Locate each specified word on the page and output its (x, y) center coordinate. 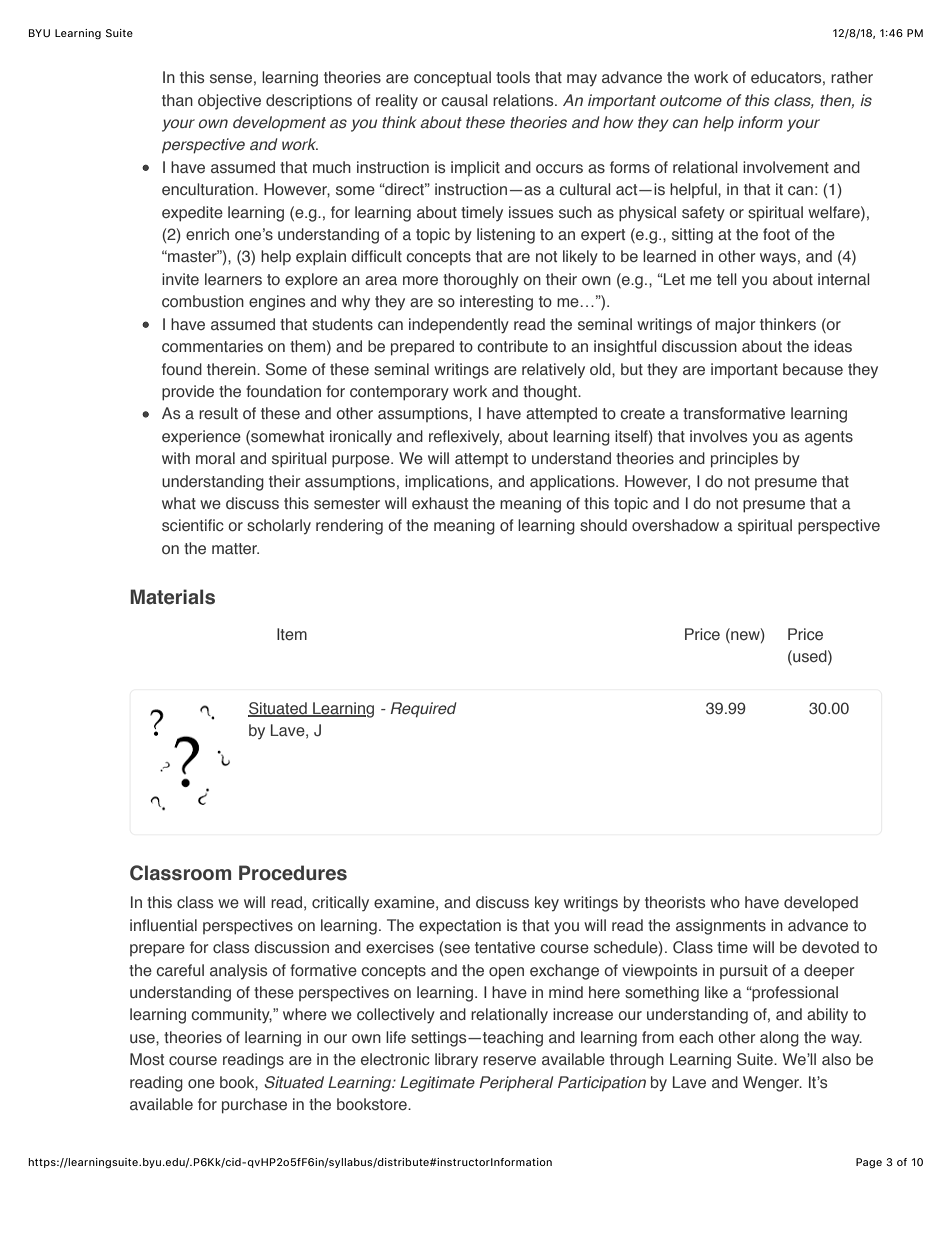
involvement (786, 167)
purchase (254, 1106)
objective (229, 102)
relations (524, 100)
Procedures (293, 873)
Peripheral (516, 1083)
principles (744, 460)
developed (821, 904)
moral (215, 458)
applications (573, 483)
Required (424, 710)
